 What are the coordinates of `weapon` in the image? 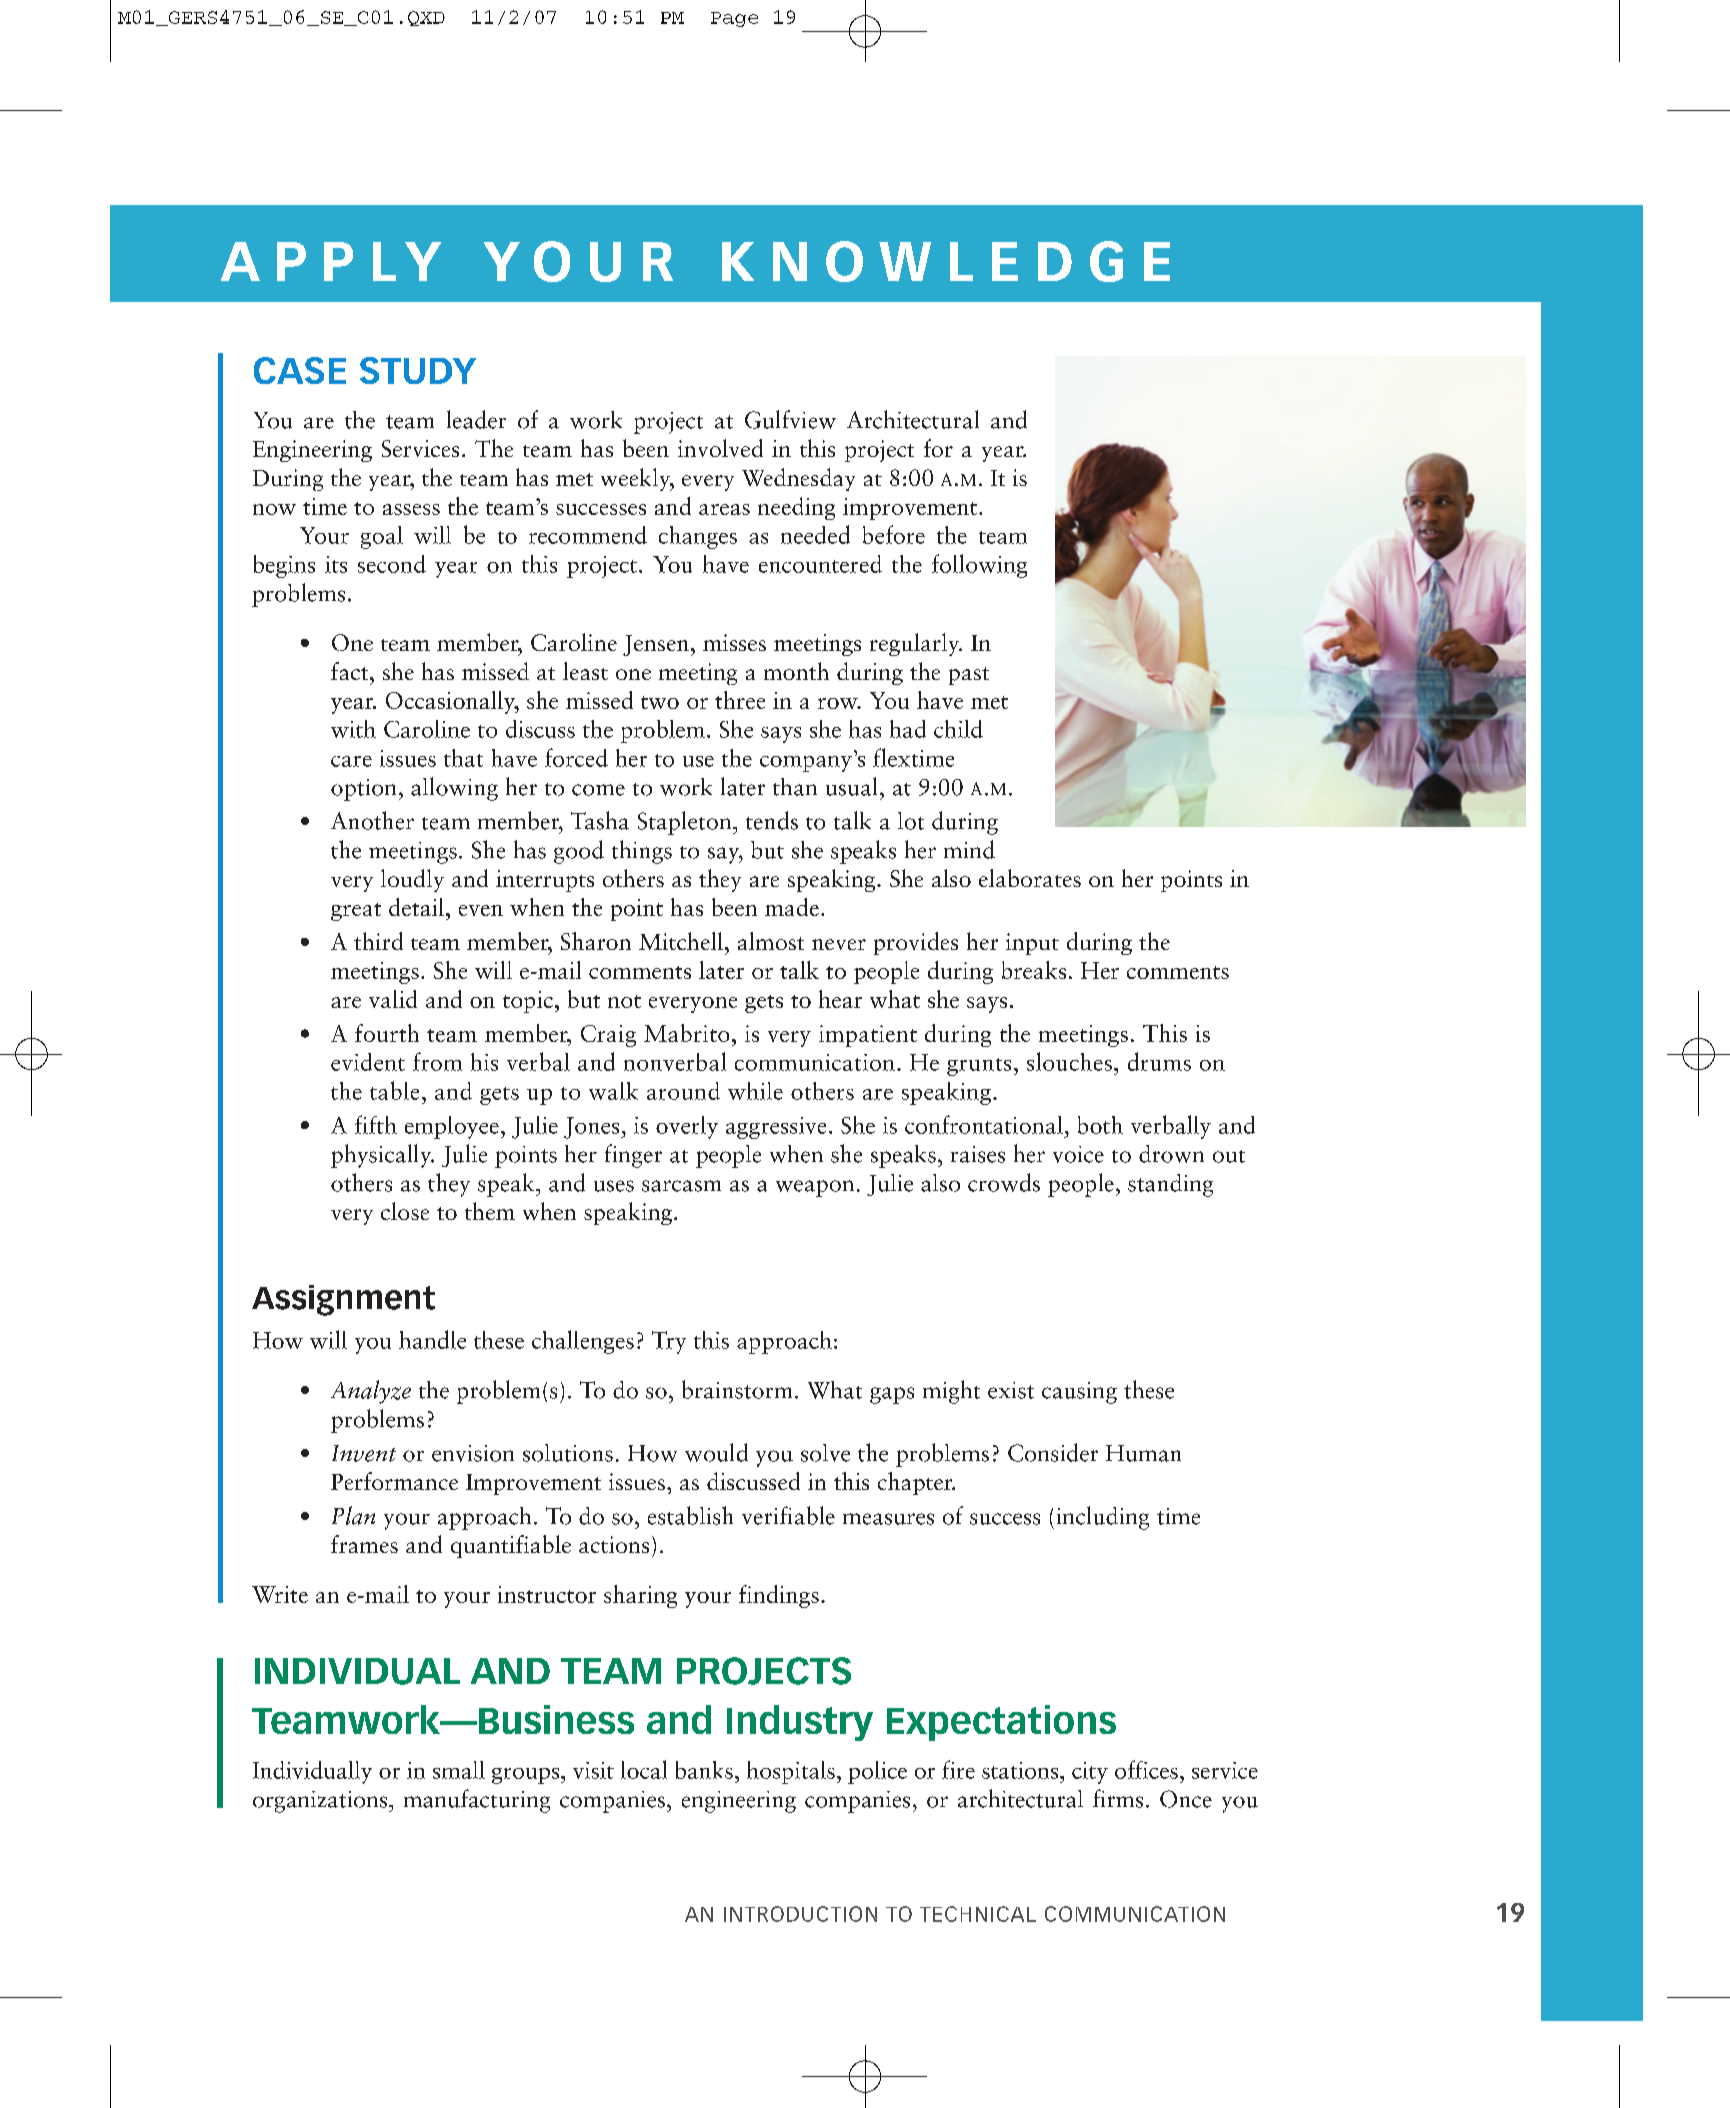 It's located at (815, 1188).
